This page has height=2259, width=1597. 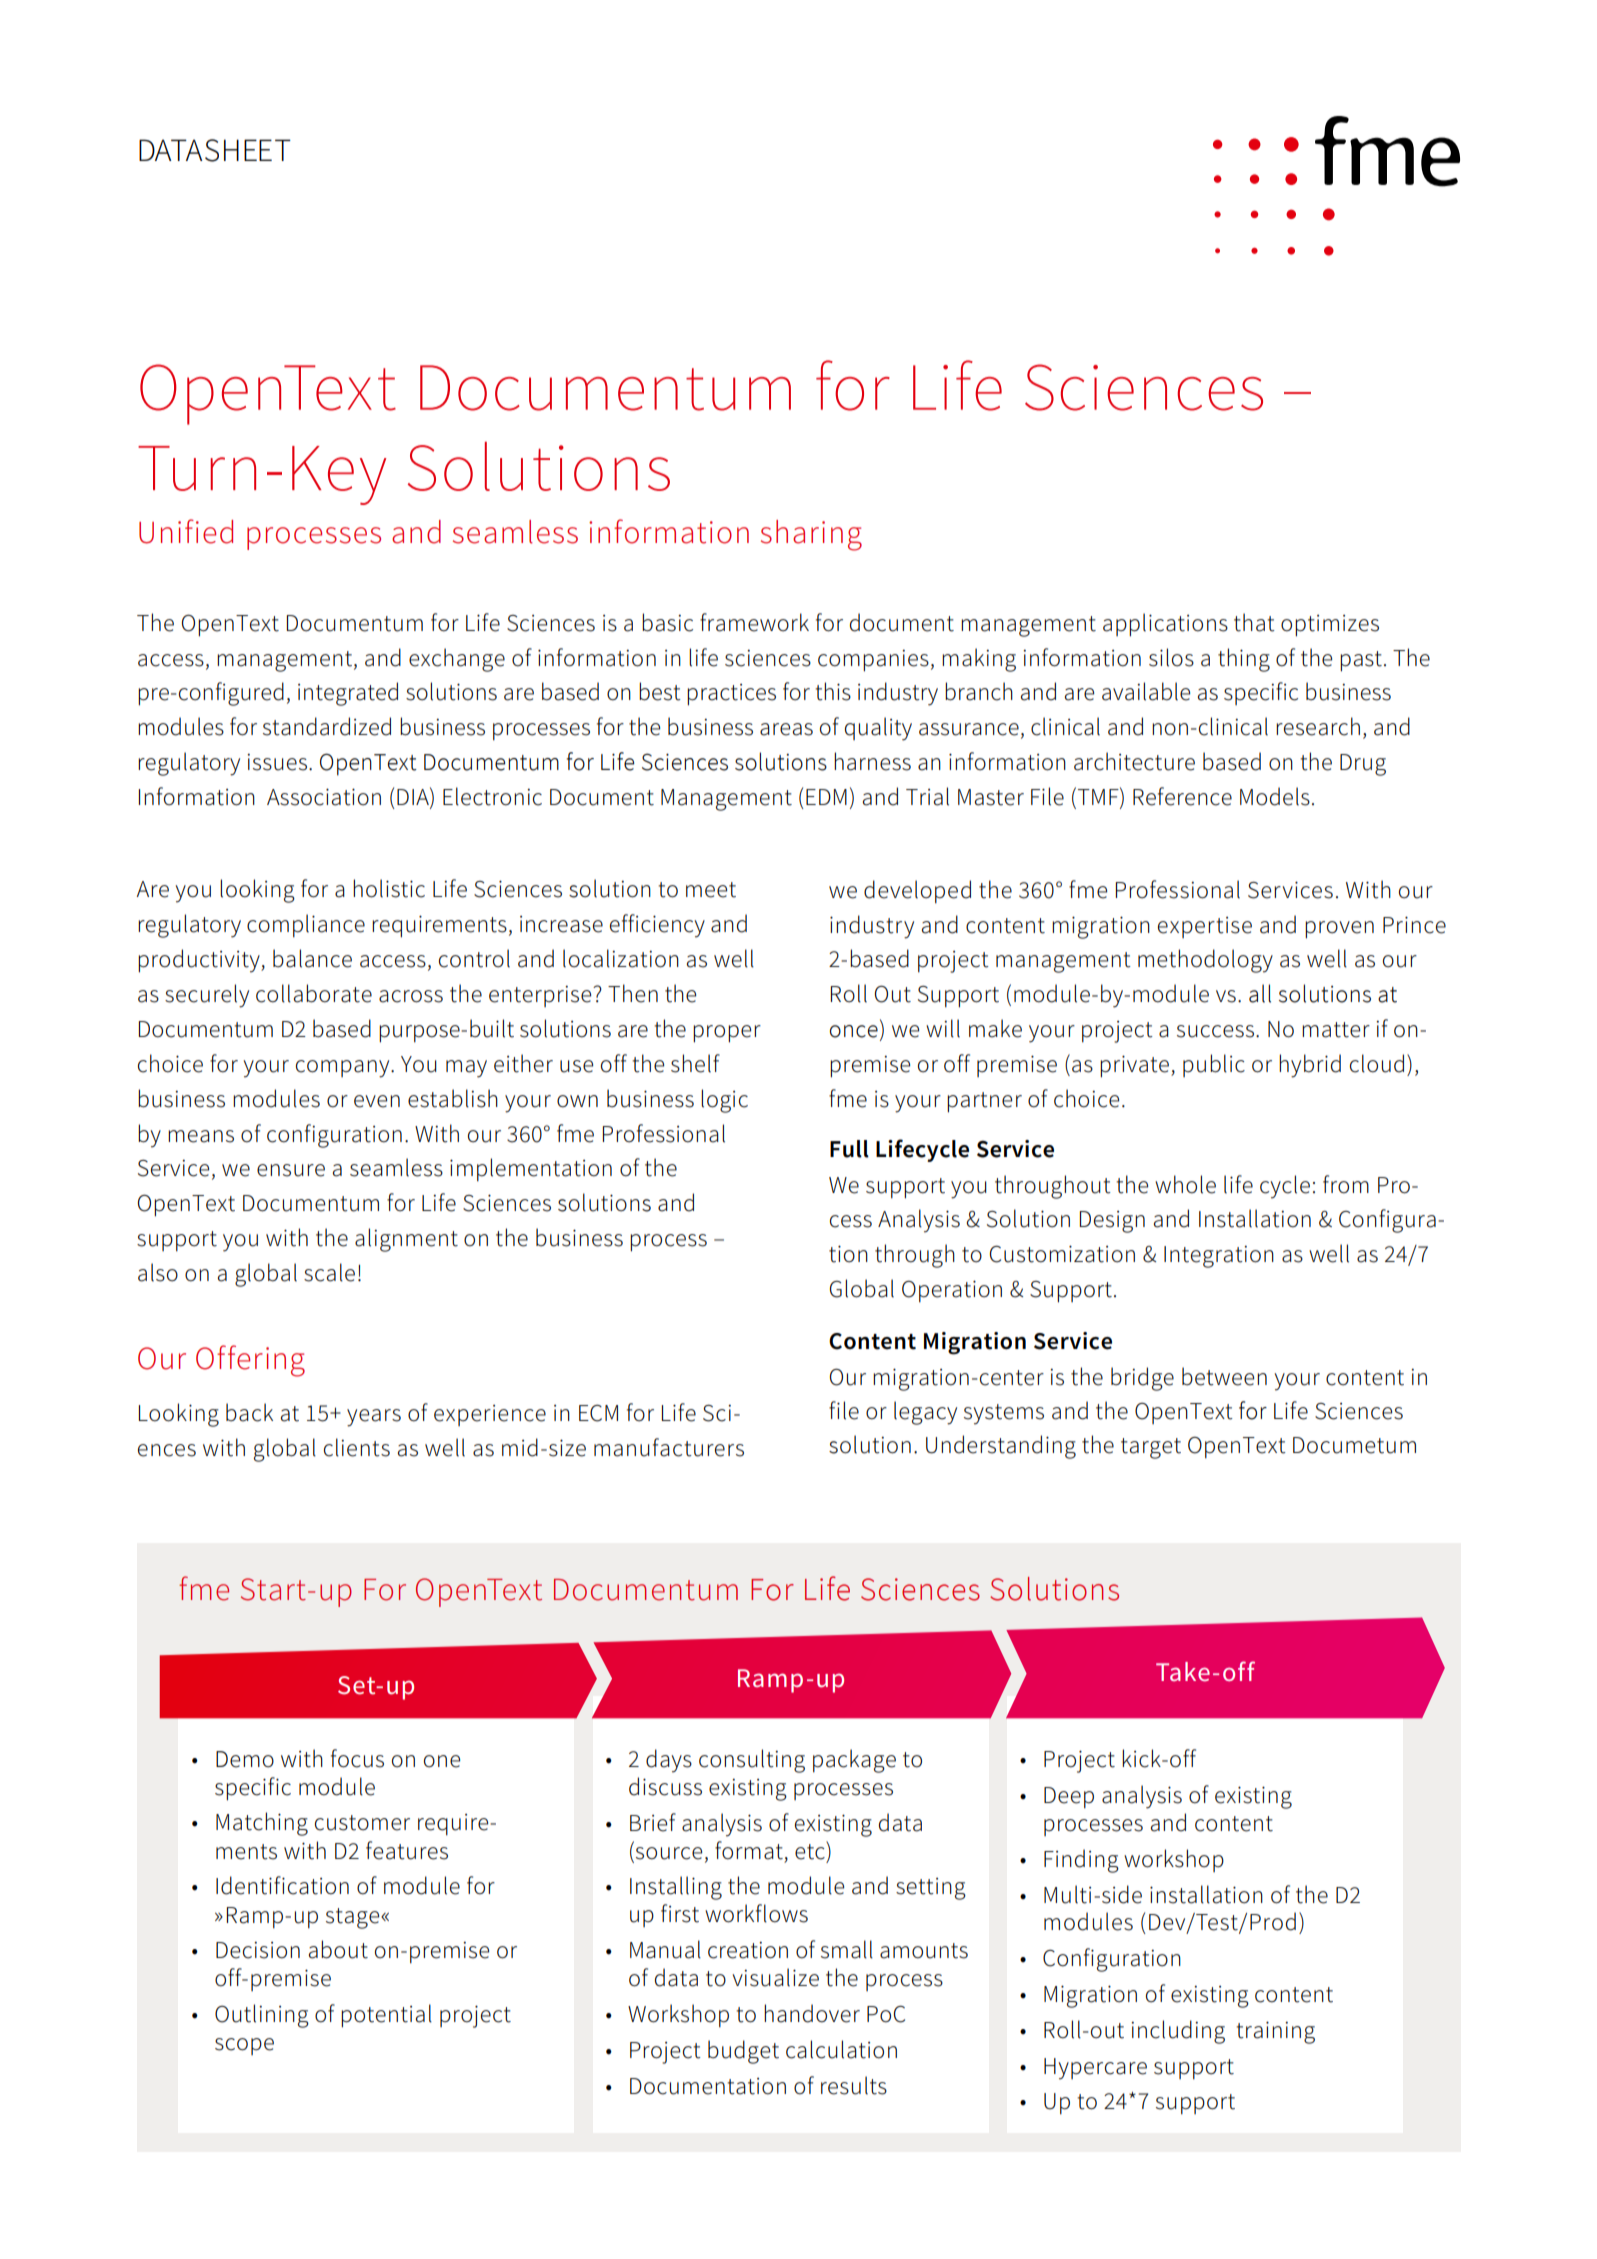 What do you see at coordinates (1254, 622) in the page?
I see `that` at bounding box center [1254, 622].
